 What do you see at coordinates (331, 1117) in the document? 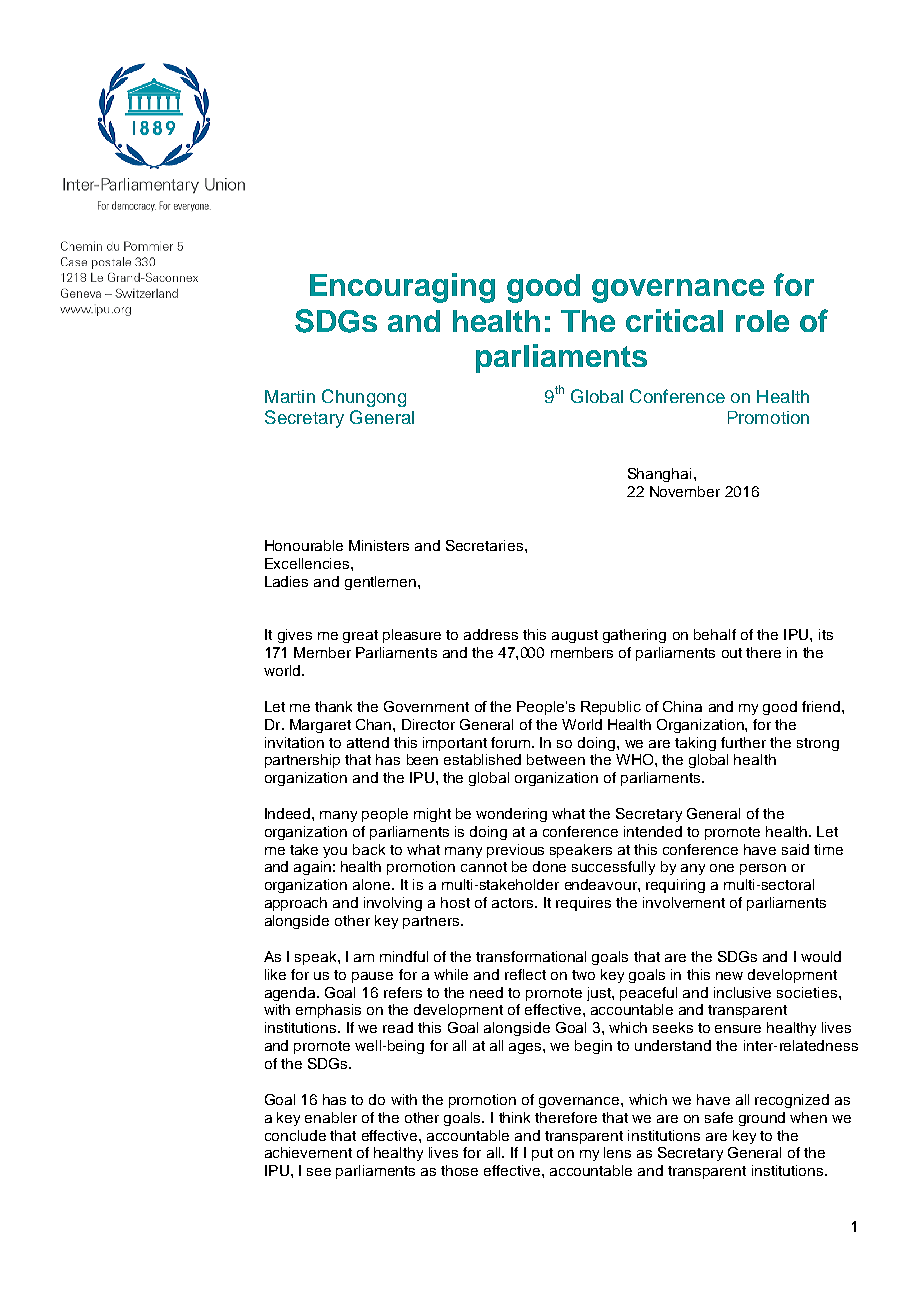
I see `enabler` at bounding box center [331, 1117].
